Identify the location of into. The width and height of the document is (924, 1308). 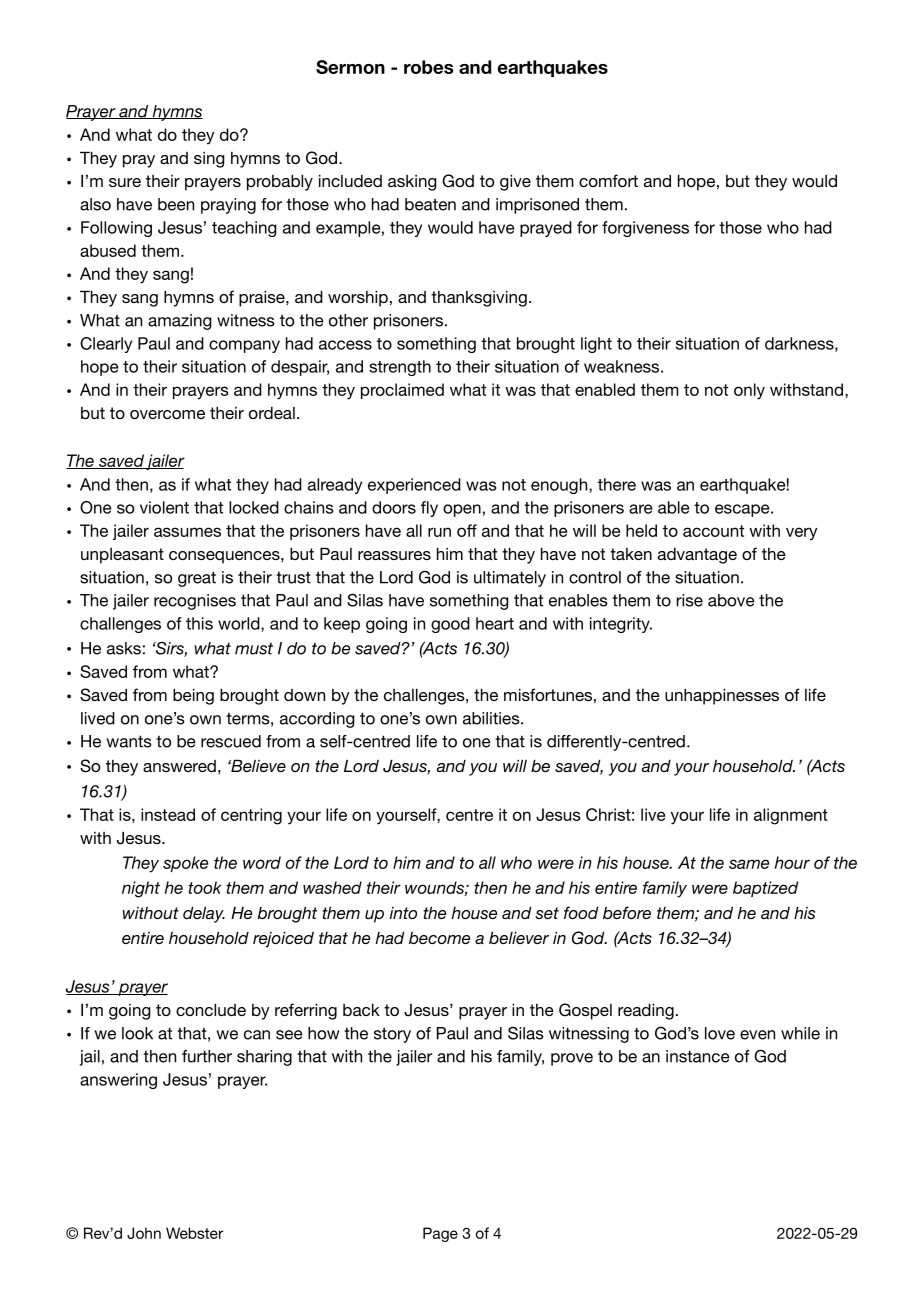
(403, 913).
